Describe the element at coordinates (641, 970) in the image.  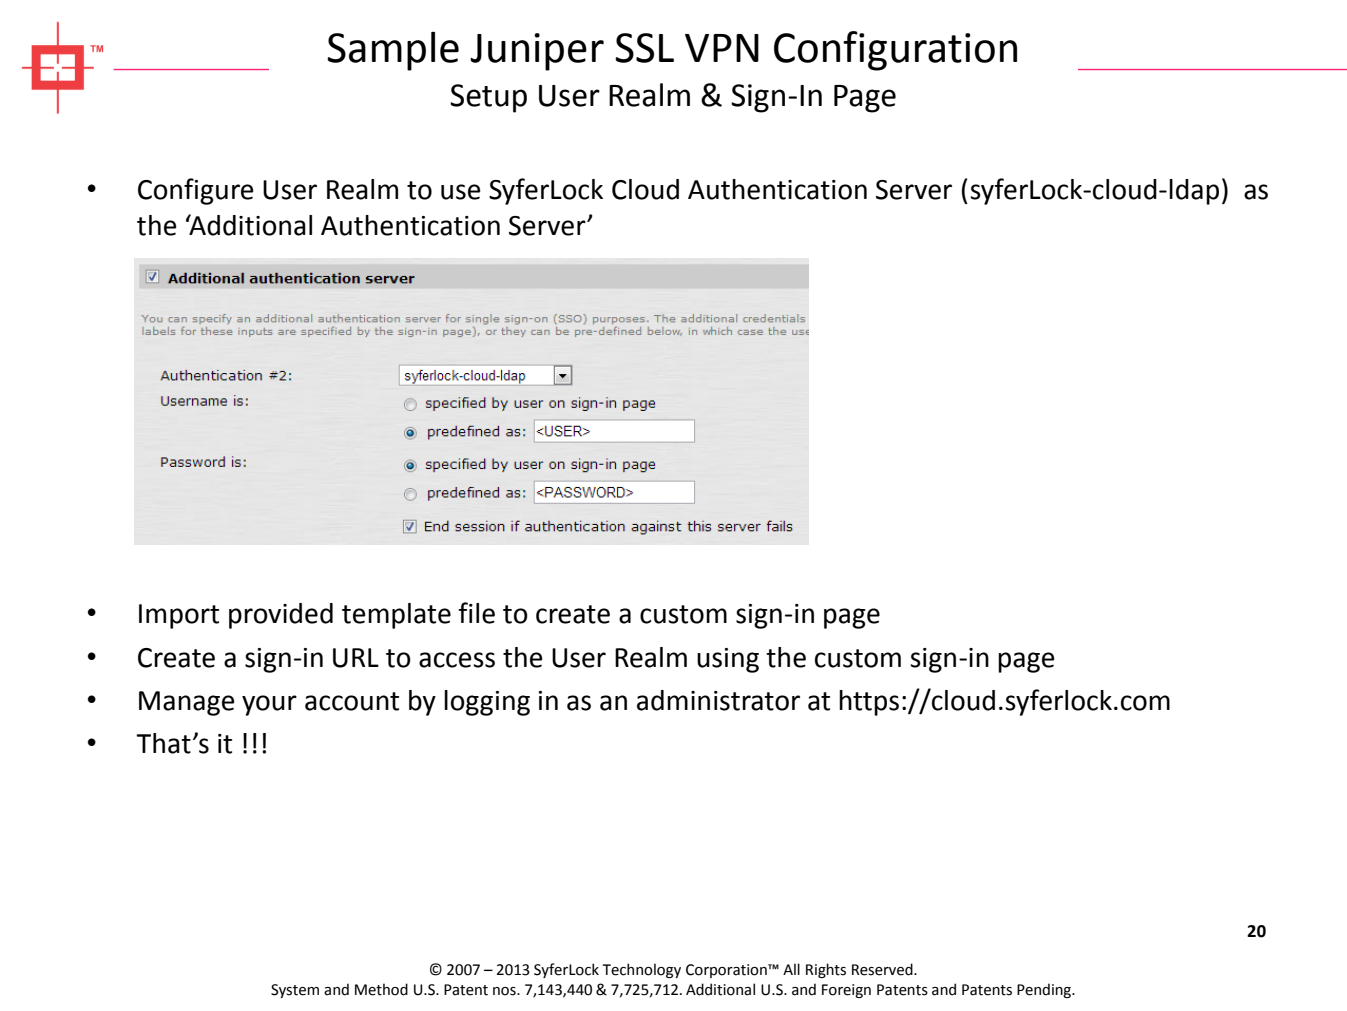
I see `Technology` at that location.
